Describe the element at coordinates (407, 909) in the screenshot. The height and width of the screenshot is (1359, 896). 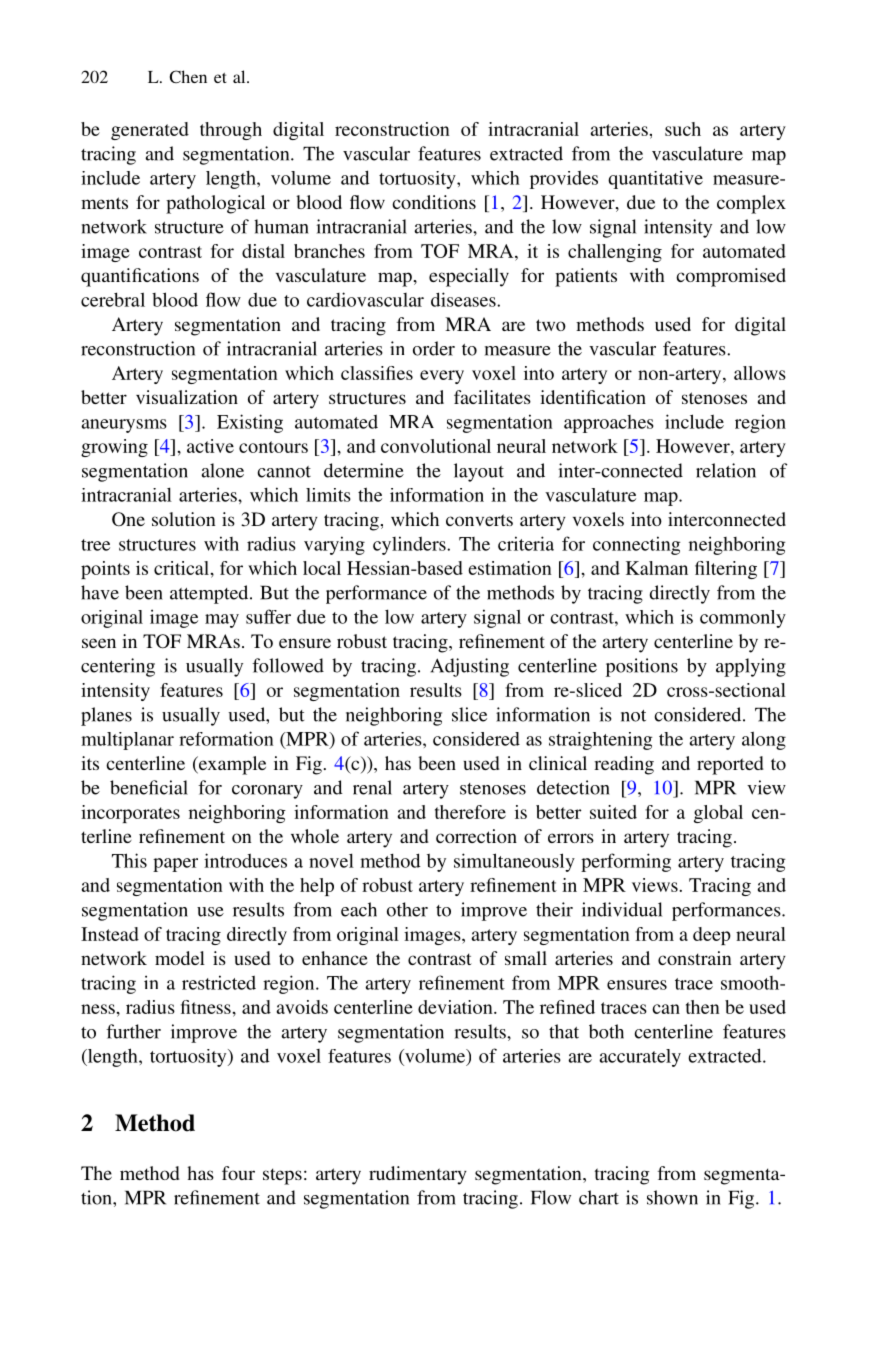
I see `other` at that location.
